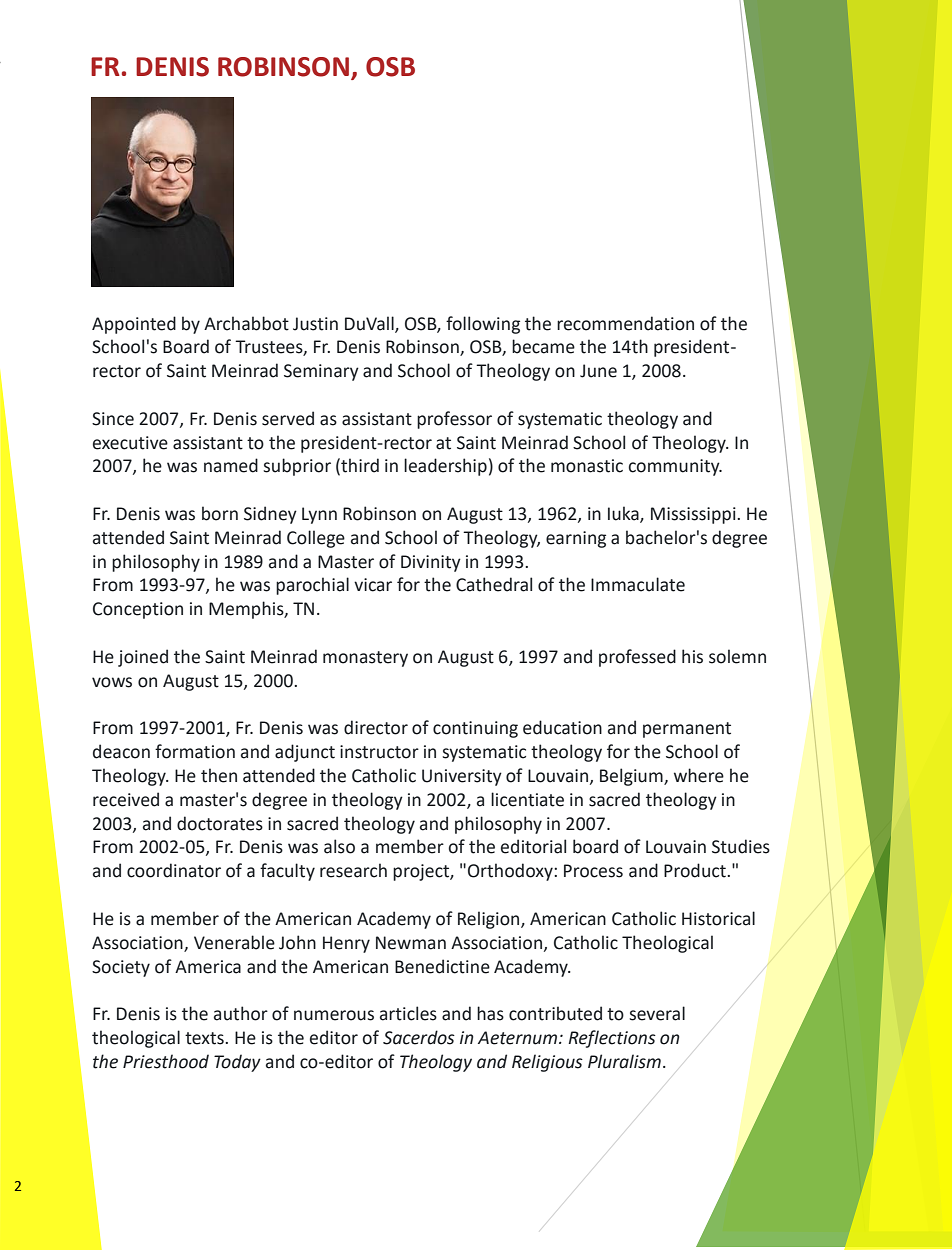 The image size is (952, 1250). Describe the element at coordinates (205, 1038) in the screenshot. I see `texts` at that location.
